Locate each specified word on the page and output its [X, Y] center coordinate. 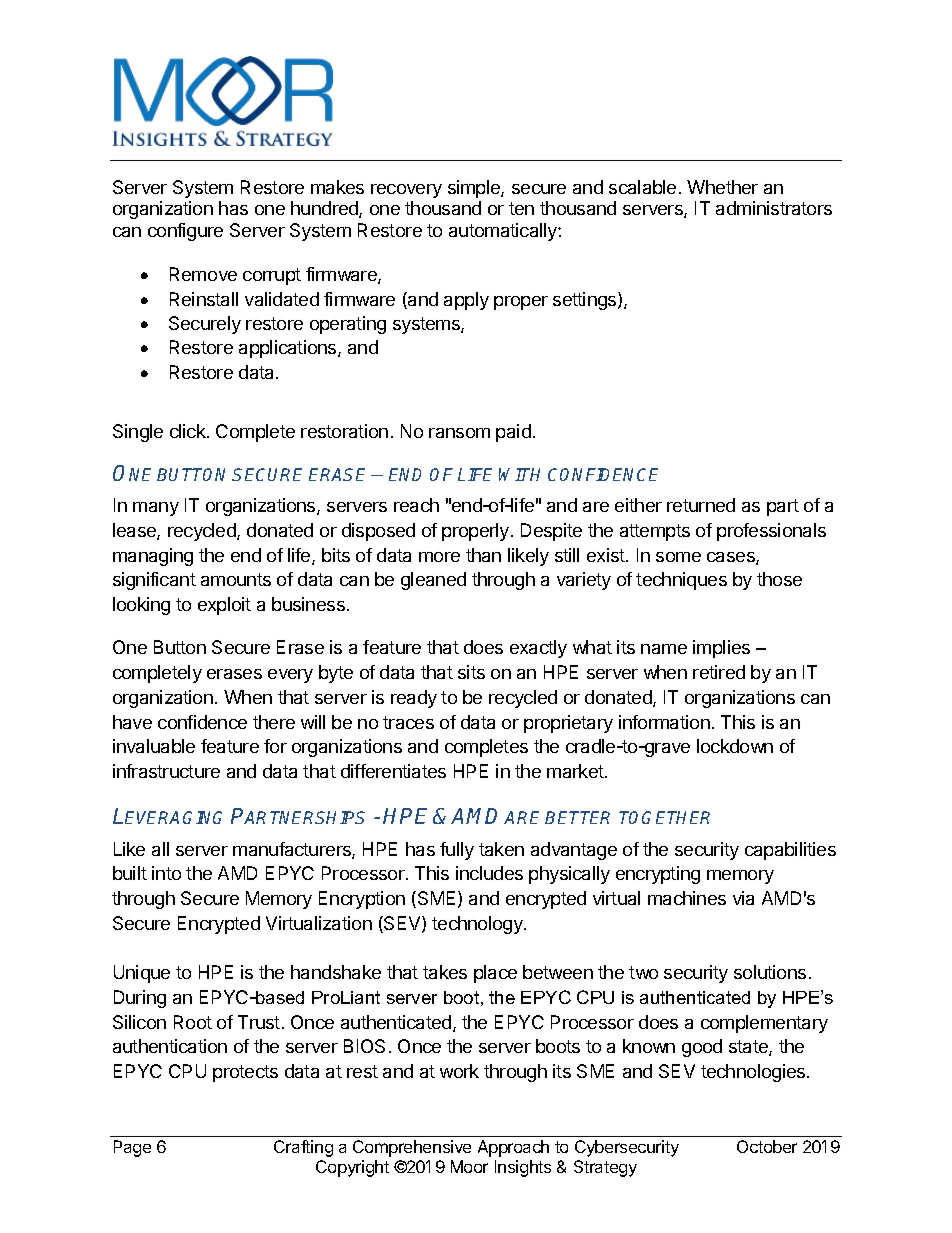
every [290, 676]
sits [471, 672]
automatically [504, 232]
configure [185, 232]
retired [719, 672]
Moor [469, 1166]
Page [132, 1148]
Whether [722, 187]
